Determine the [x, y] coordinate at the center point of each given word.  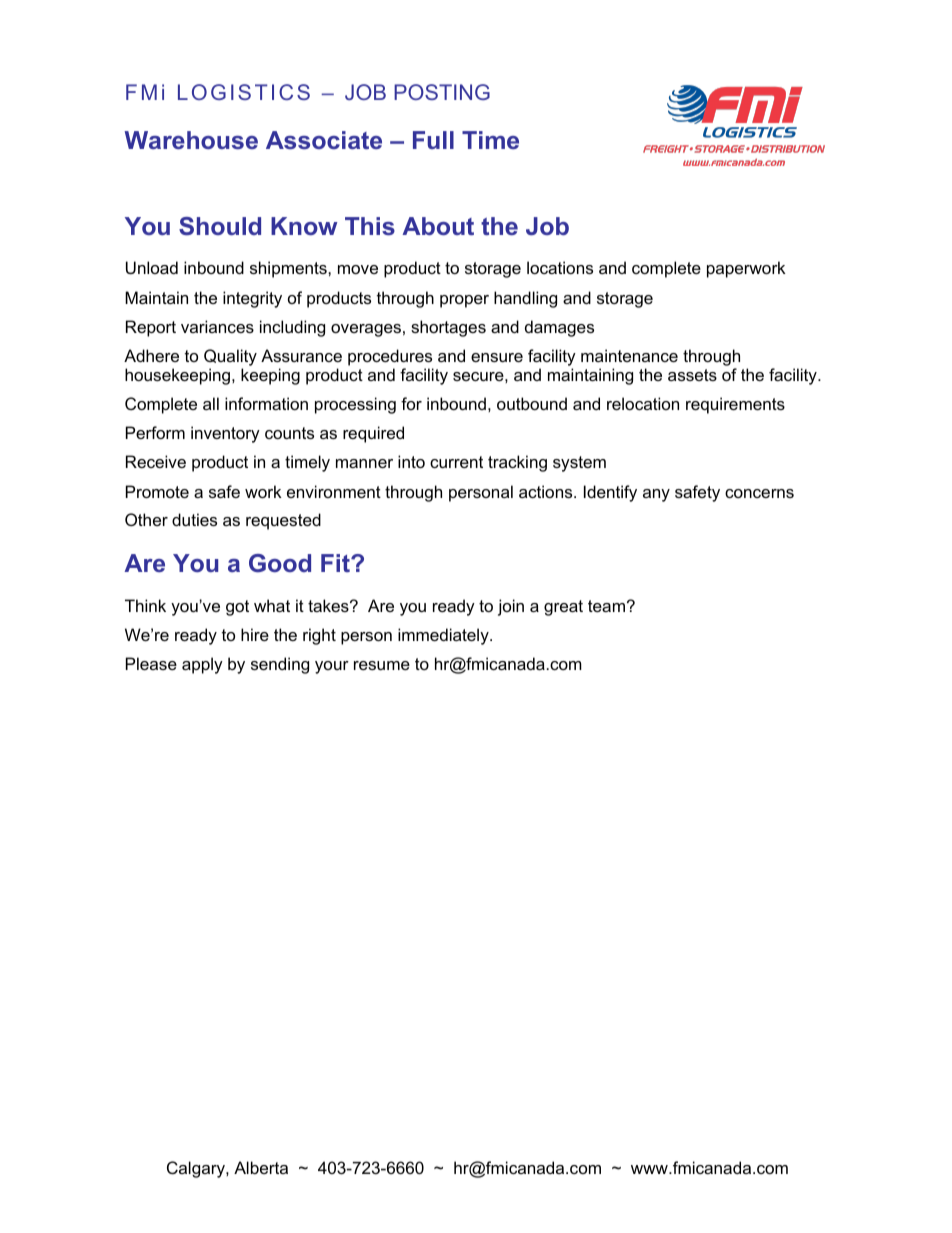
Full [433, 140]
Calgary [197, 1169]
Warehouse [191, 140]
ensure [497, 357]
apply [202, 665]
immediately [444, 636]
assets [692, 375]
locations [560, 267]
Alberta [261, 1167]
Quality [230, 357]
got [237, 608]
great [563, 608]
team [606, 606]
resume [382, 665]
